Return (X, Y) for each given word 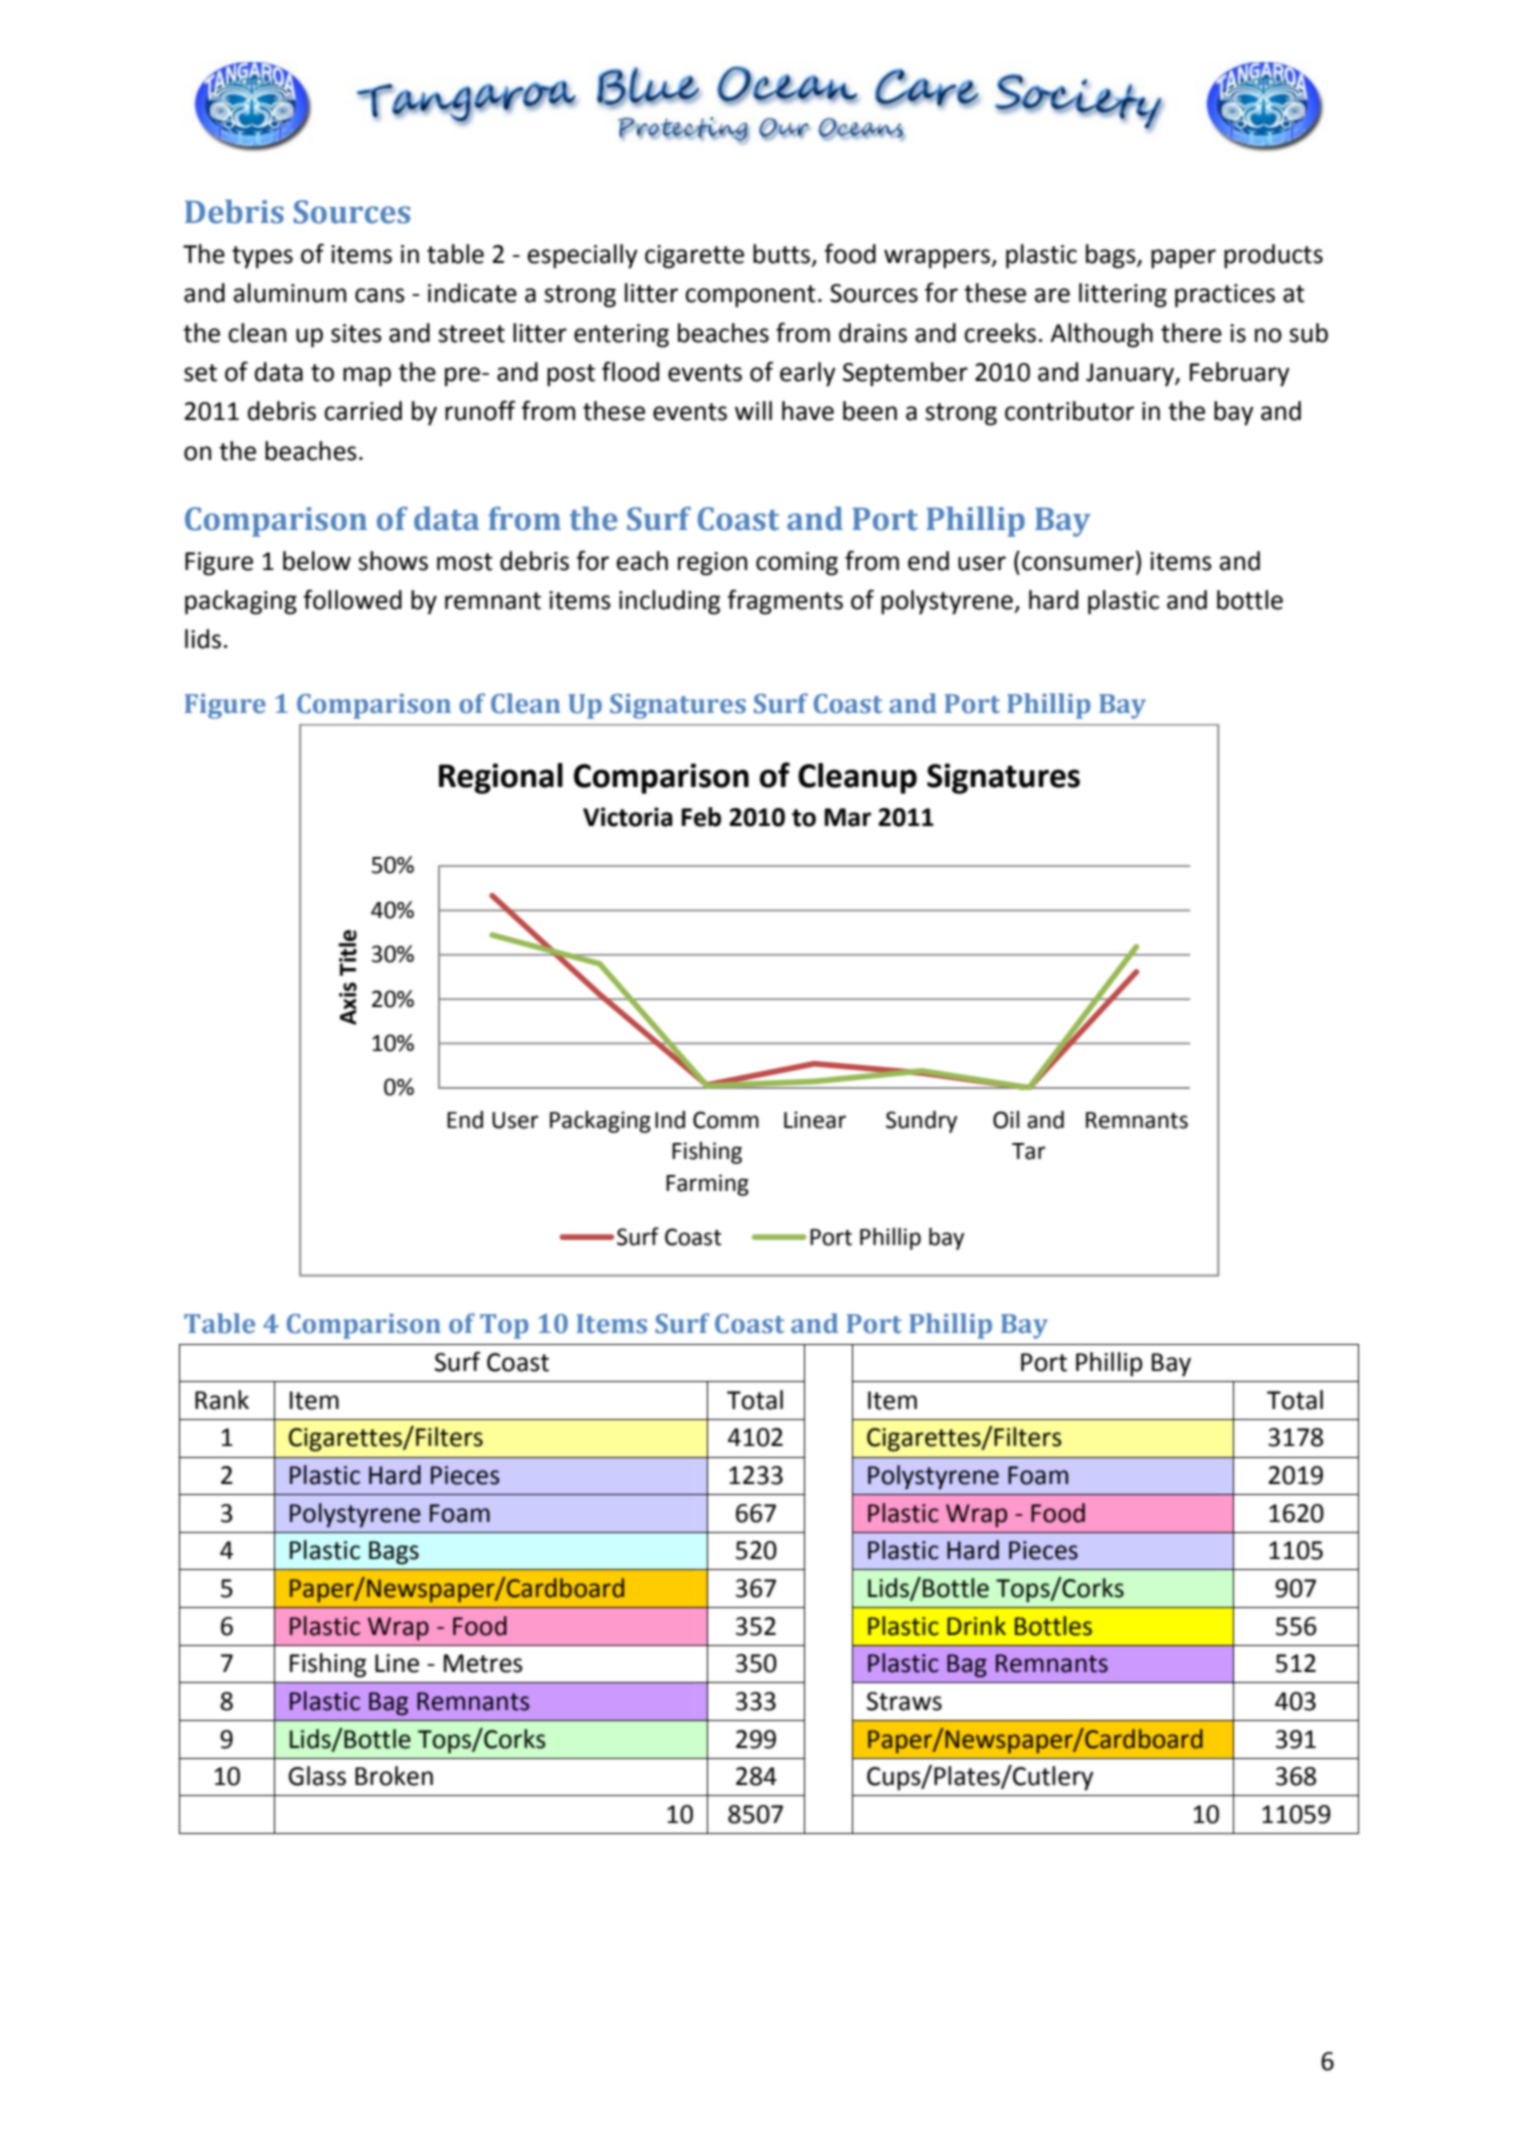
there (1191, 333)
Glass (317, 1776)
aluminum (290, 293)
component (750, 296)
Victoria (628, 817)
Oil (1006, 1120)
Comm (726, 1120)
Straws (904, 1701)
